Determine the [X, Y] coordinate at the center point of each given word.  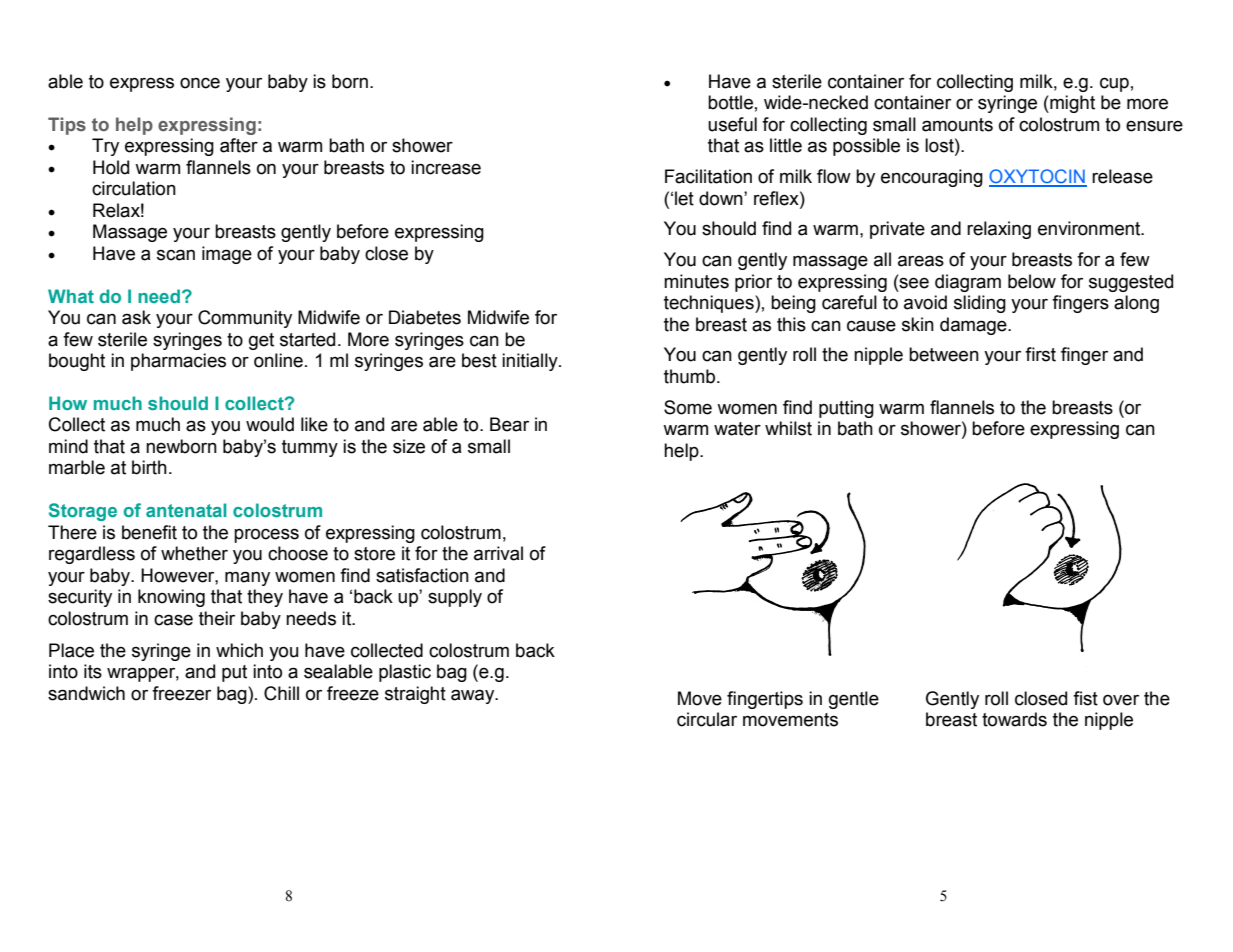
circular [707, 719]
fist [1085, 698]
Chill [281, 693]
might [1071, 104]
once [200, 83]
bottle [730, 102]
